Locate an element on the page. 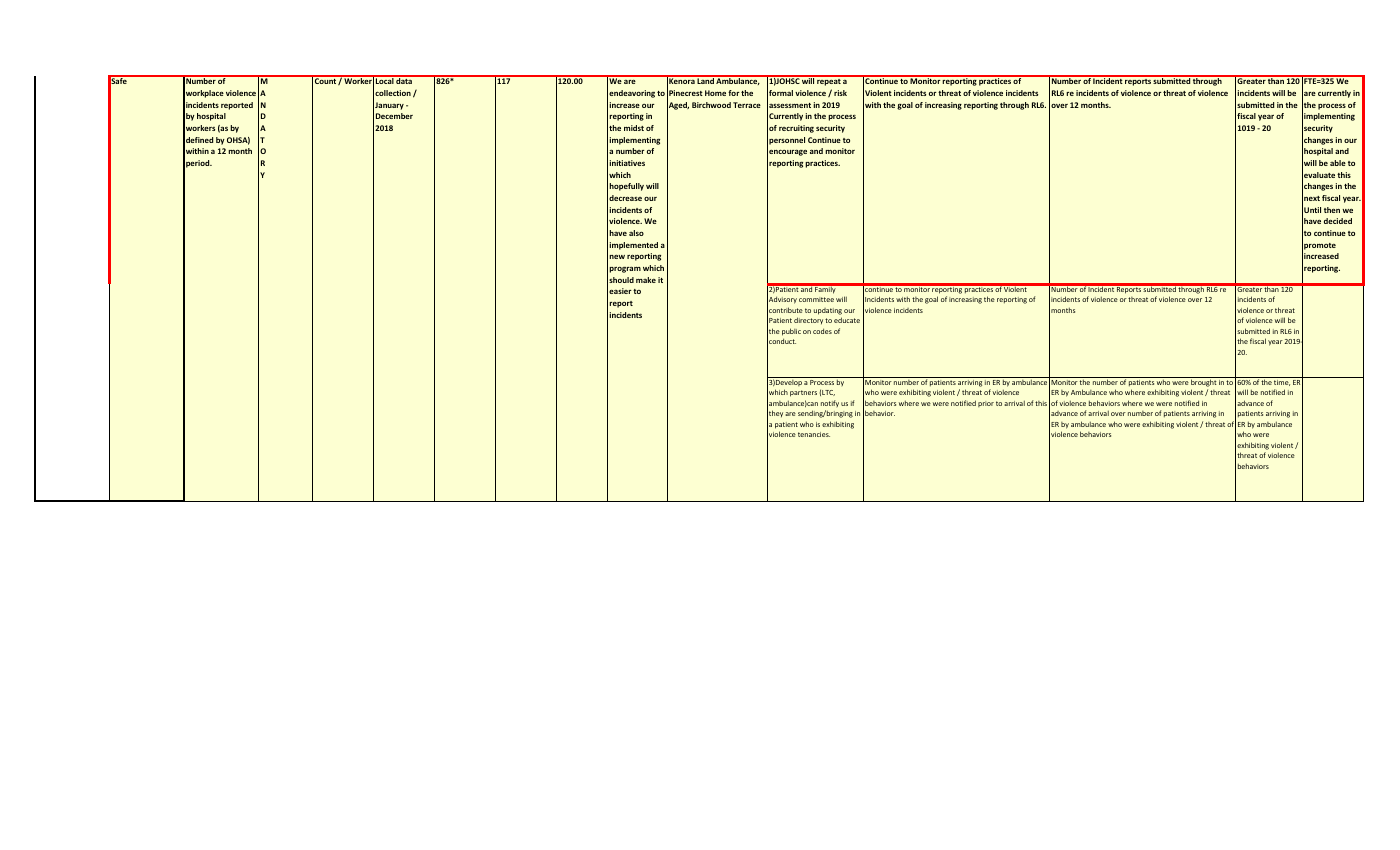 This page has height=850, width=1400. brought is located at coordinates (1204, 382).
